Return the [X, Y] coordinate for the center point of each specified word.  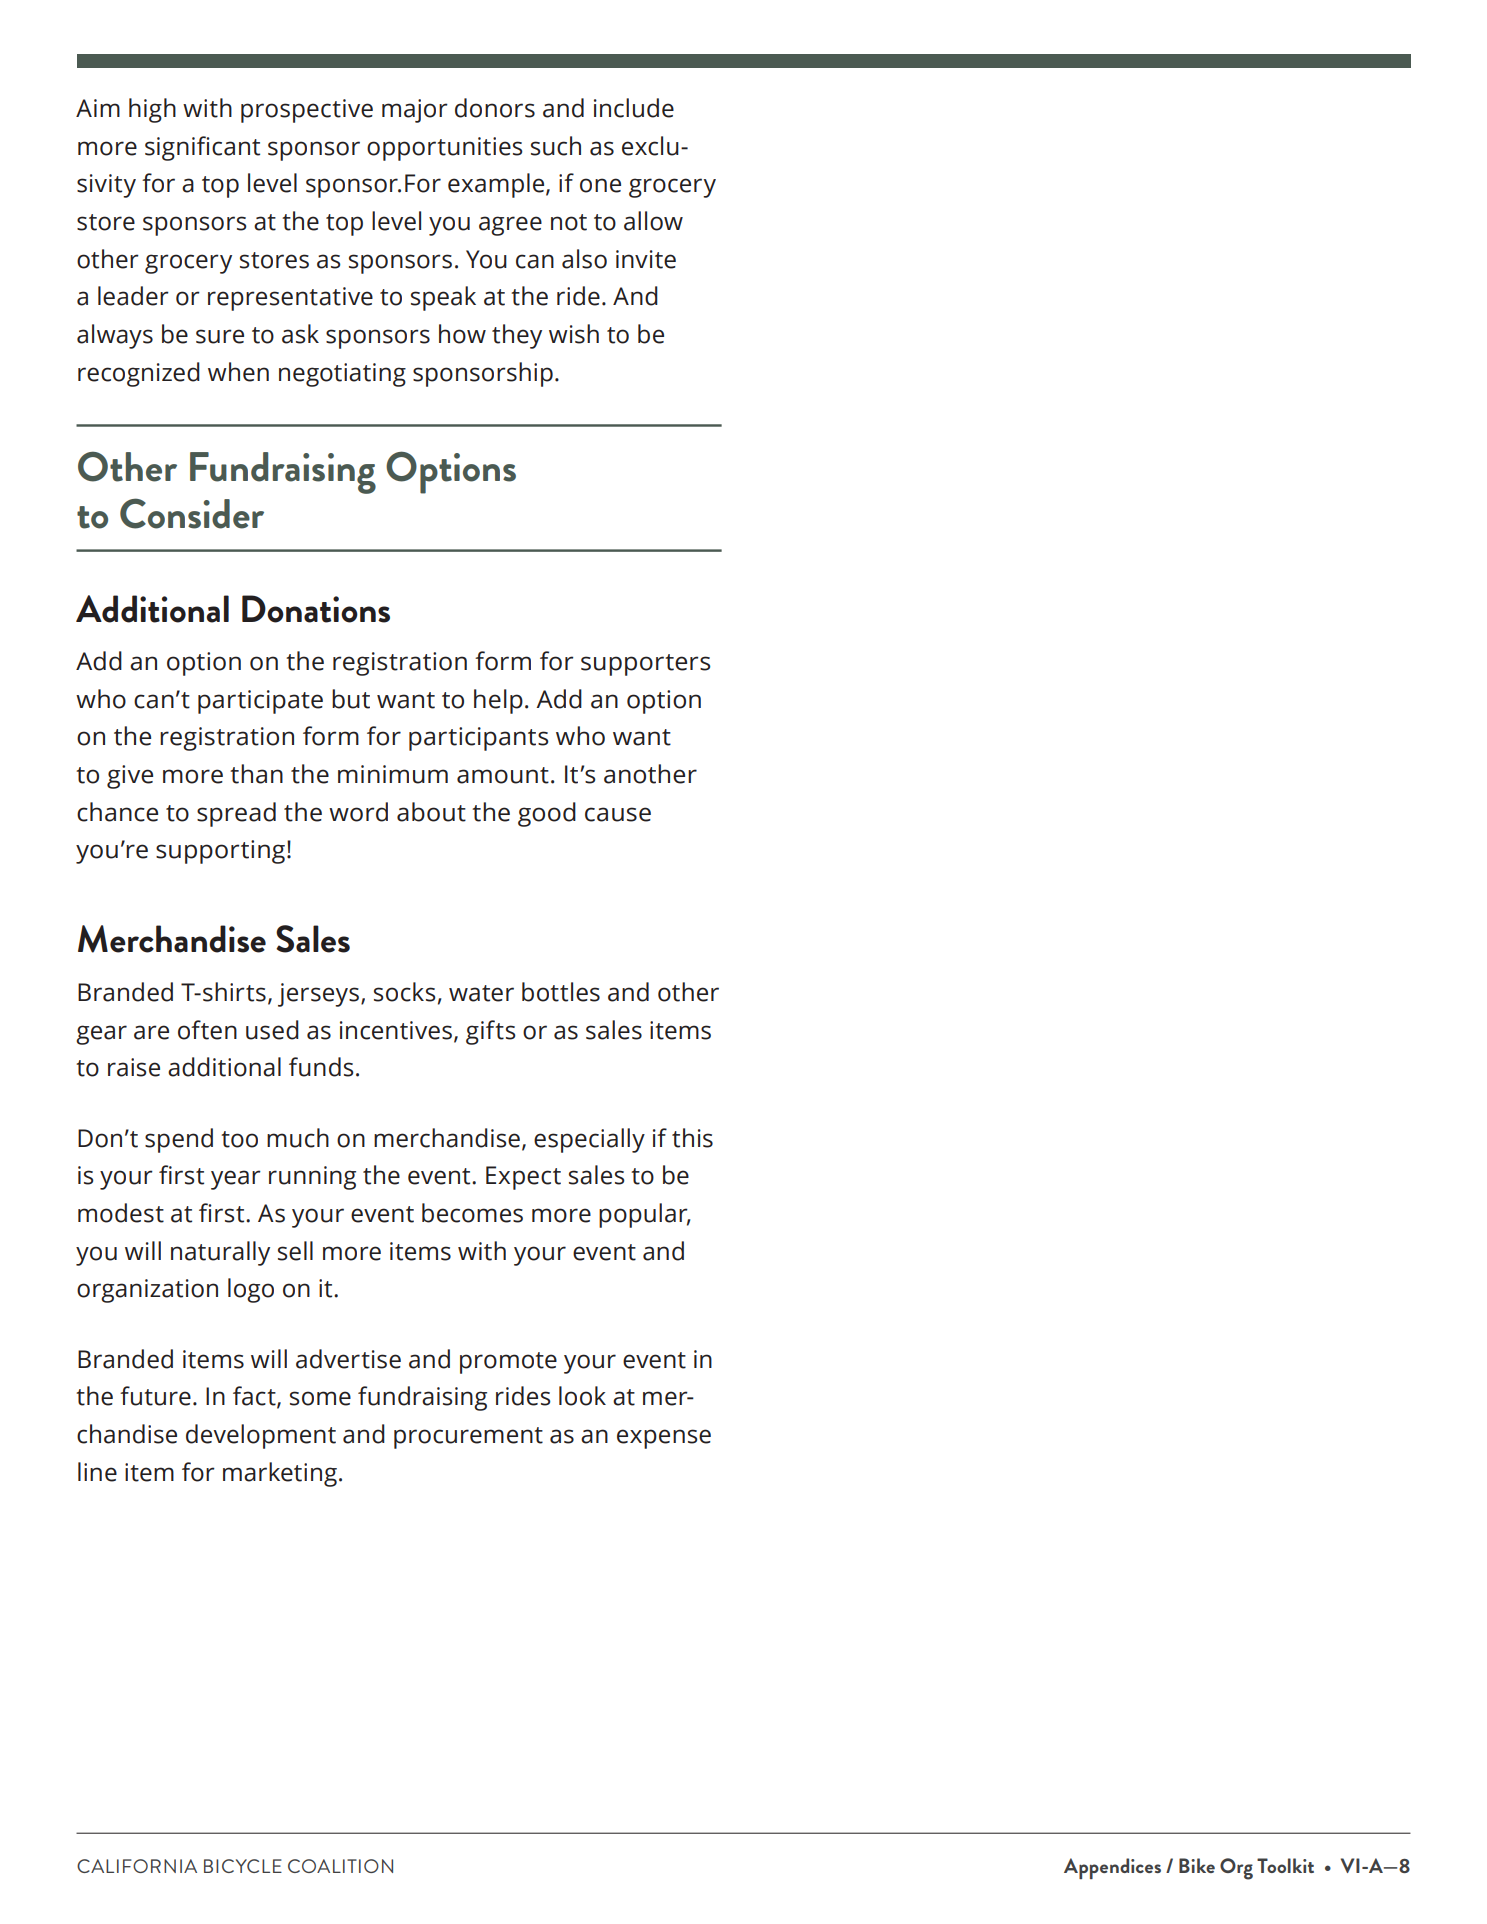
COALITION [340, 1866]
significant [202, 148]
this [692, 1138]
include [634, 108]
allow [653, 221]
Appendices [1112, 1868]
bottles [561, 992]
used [272, 1030]
